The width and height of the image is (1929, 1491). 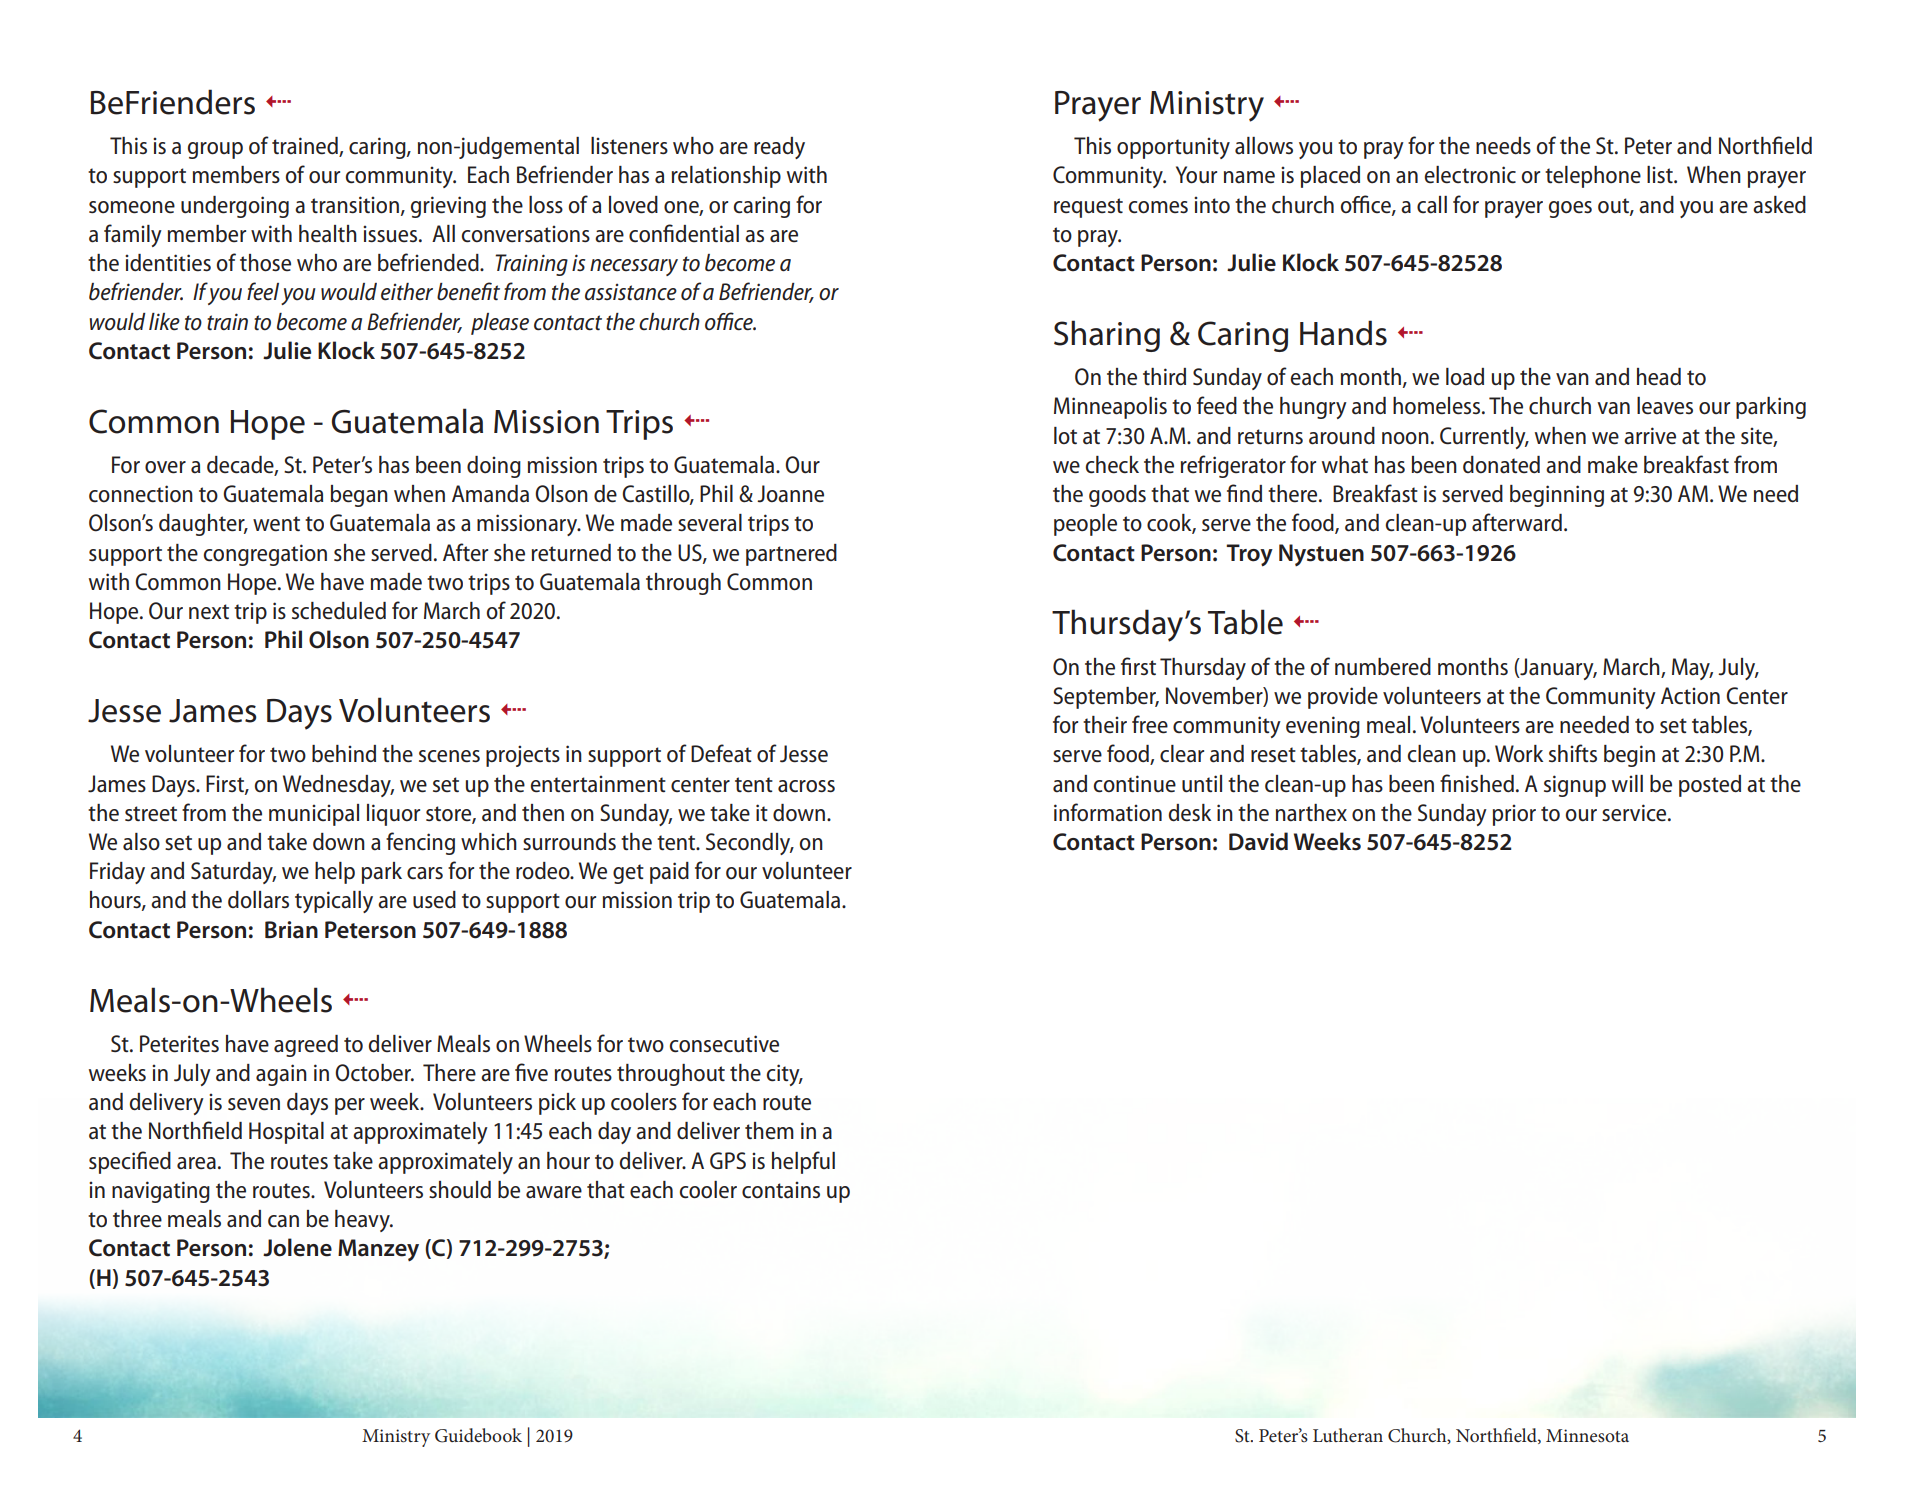 I want to click on scheduled, so click(x=339, y=611).
